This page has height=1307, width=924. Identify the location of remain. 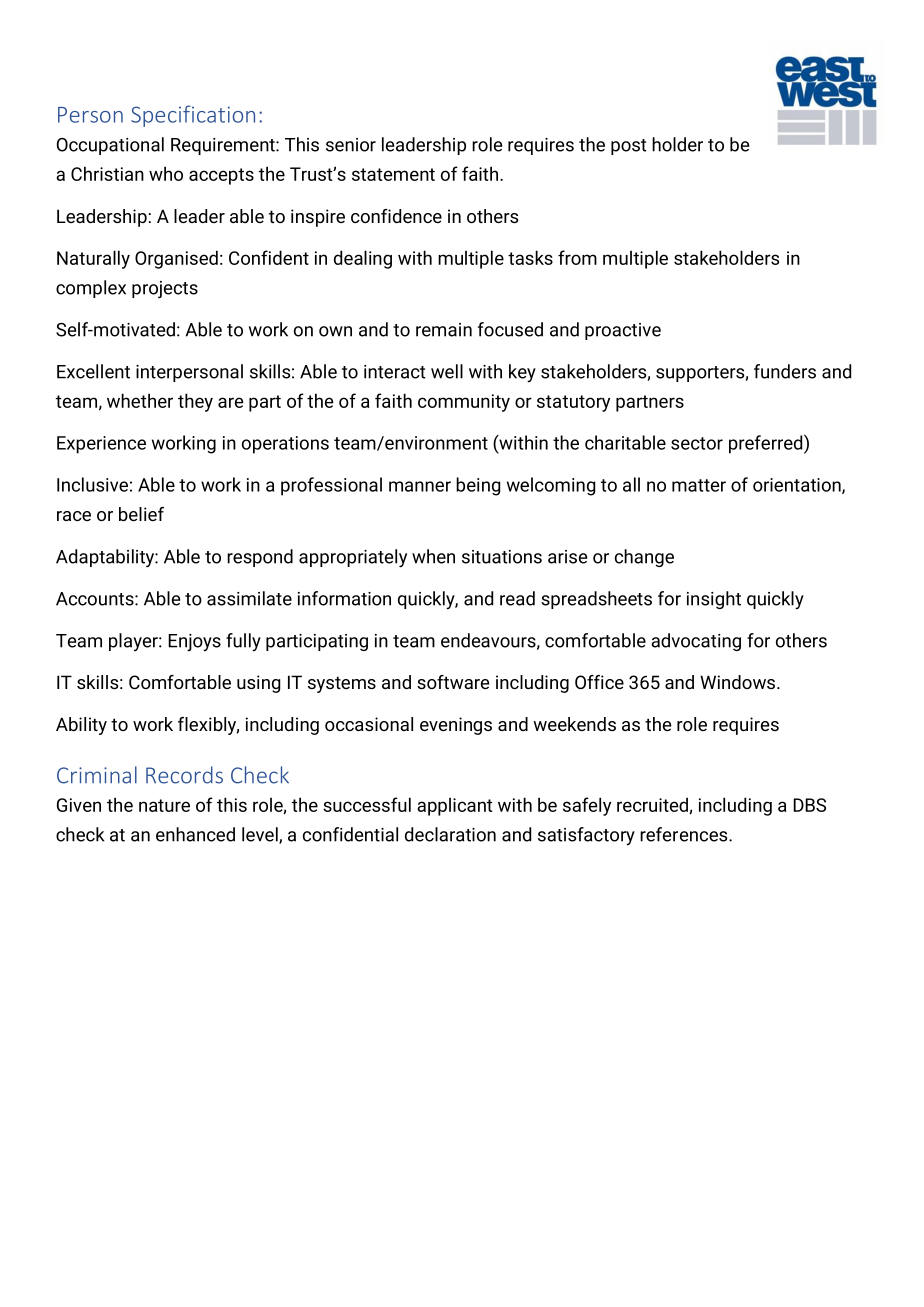
(444, 330).
